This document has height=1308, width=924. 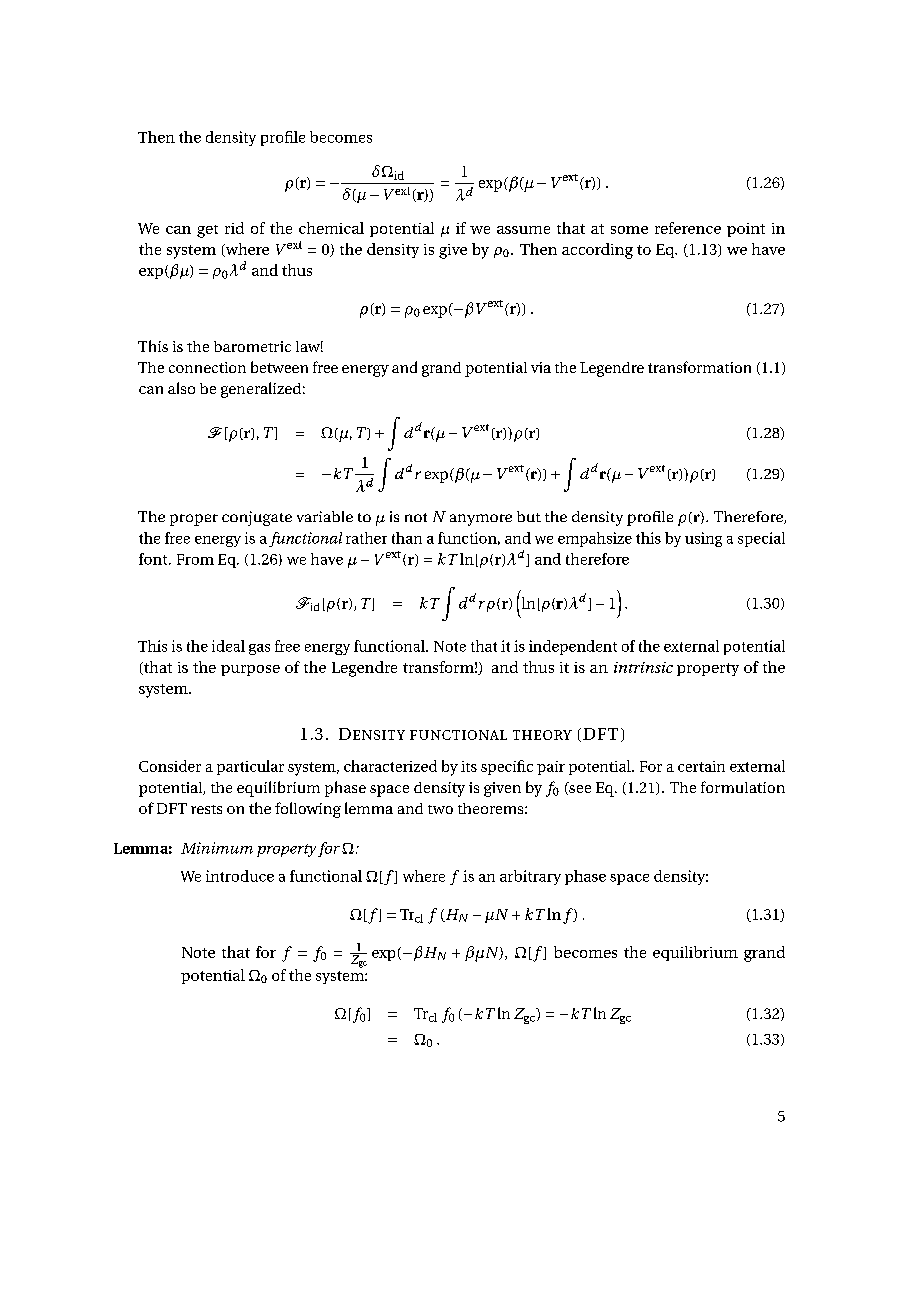 What do you see at coordinates (207, 231) in the document?
I see `get` at bounding box center [207, 231].
